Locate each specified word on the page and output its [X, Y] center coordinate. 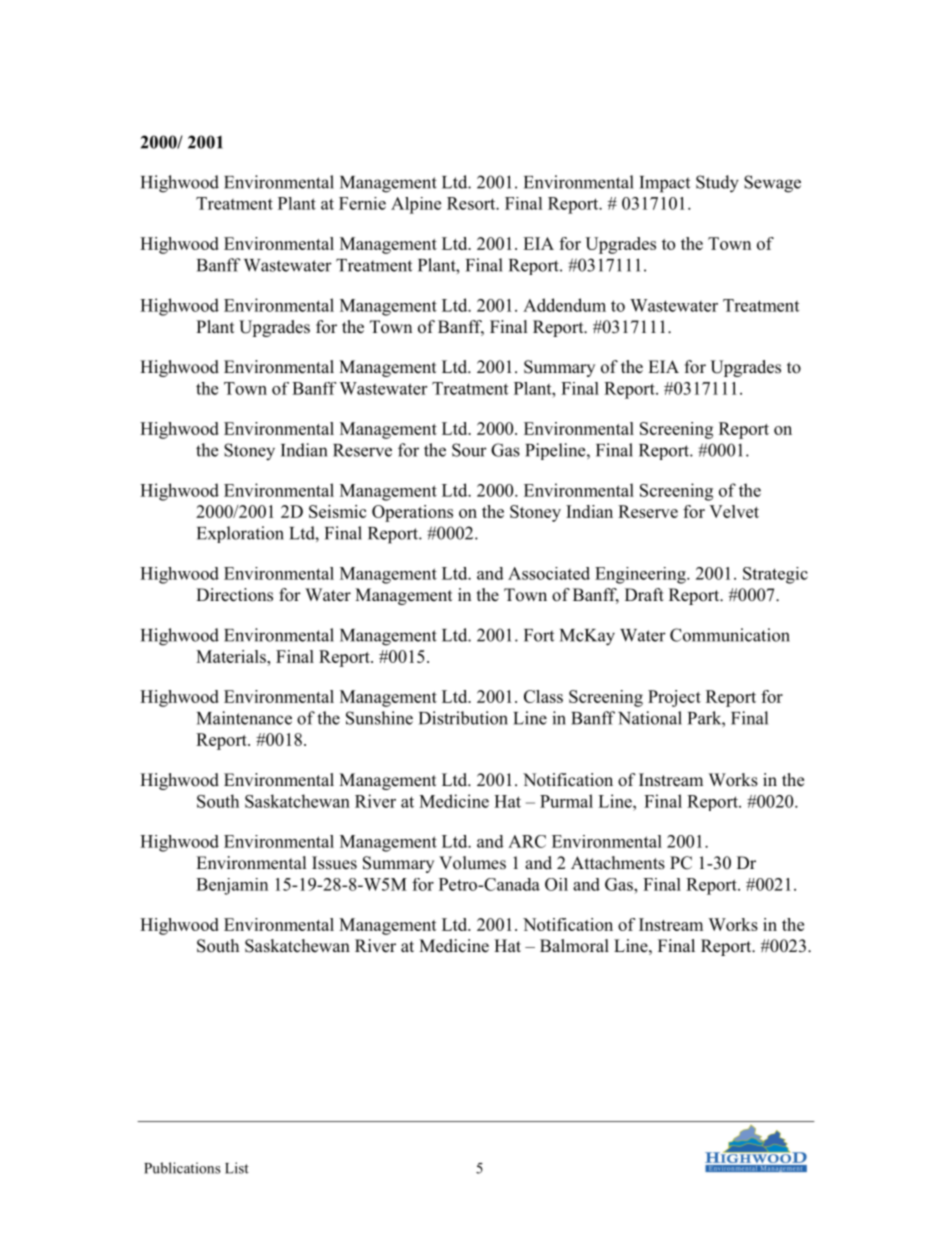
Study [717, 184]
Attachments [618, 863]
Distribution [463, 718]
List [237, 1168]
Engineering [641, 575]
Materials [232, 656]
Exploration [240, 534]
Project [674, 698]
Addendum [564, 305]
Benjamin [232, 886]
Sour [469, 450]
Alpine [416, 205]
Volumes [472, 863]
